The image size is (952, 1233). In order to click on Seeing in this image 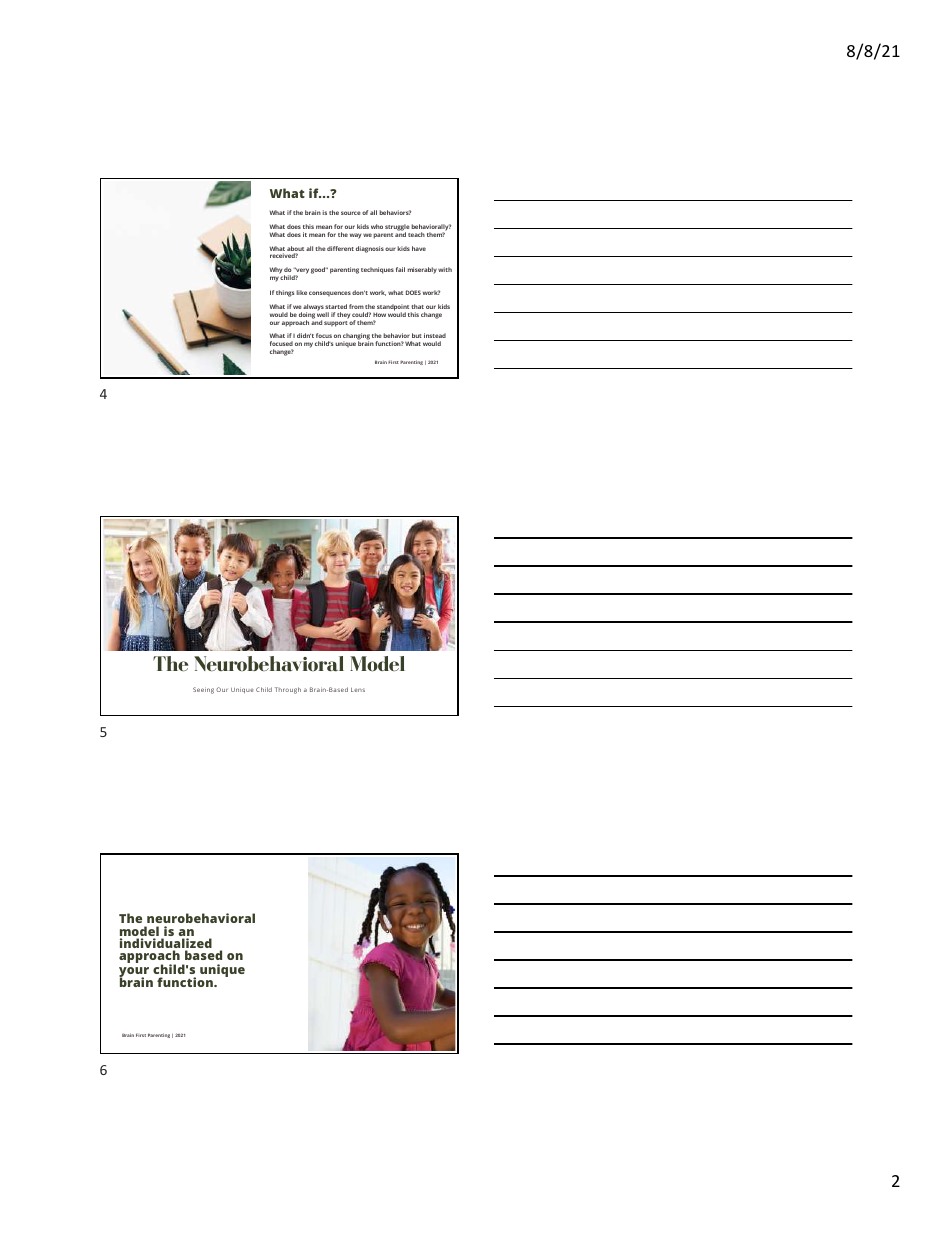, I will do `click(203, 690)`.
